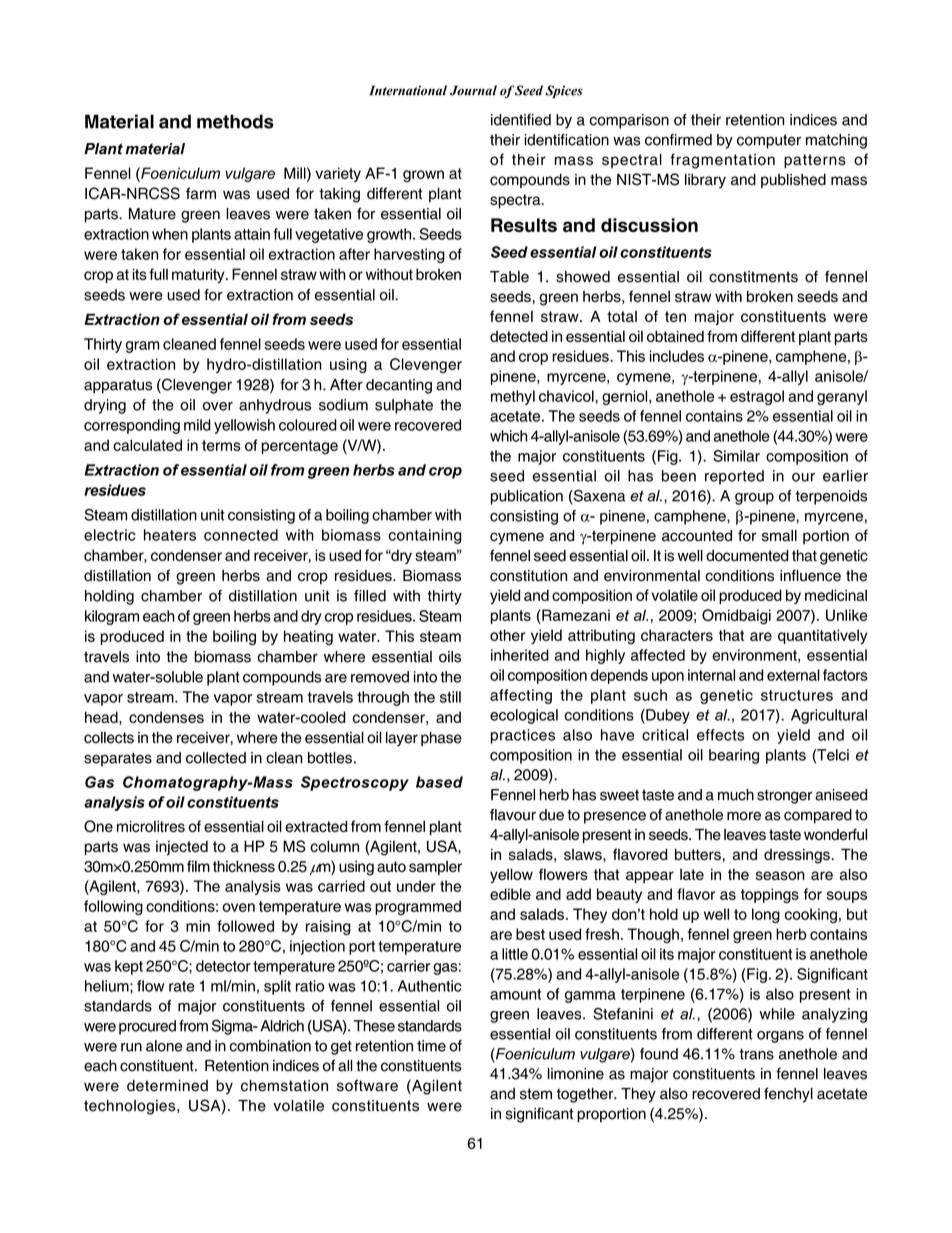  Describe the element at coordinates (769, 142) in the document. I see `computer` at that location.
